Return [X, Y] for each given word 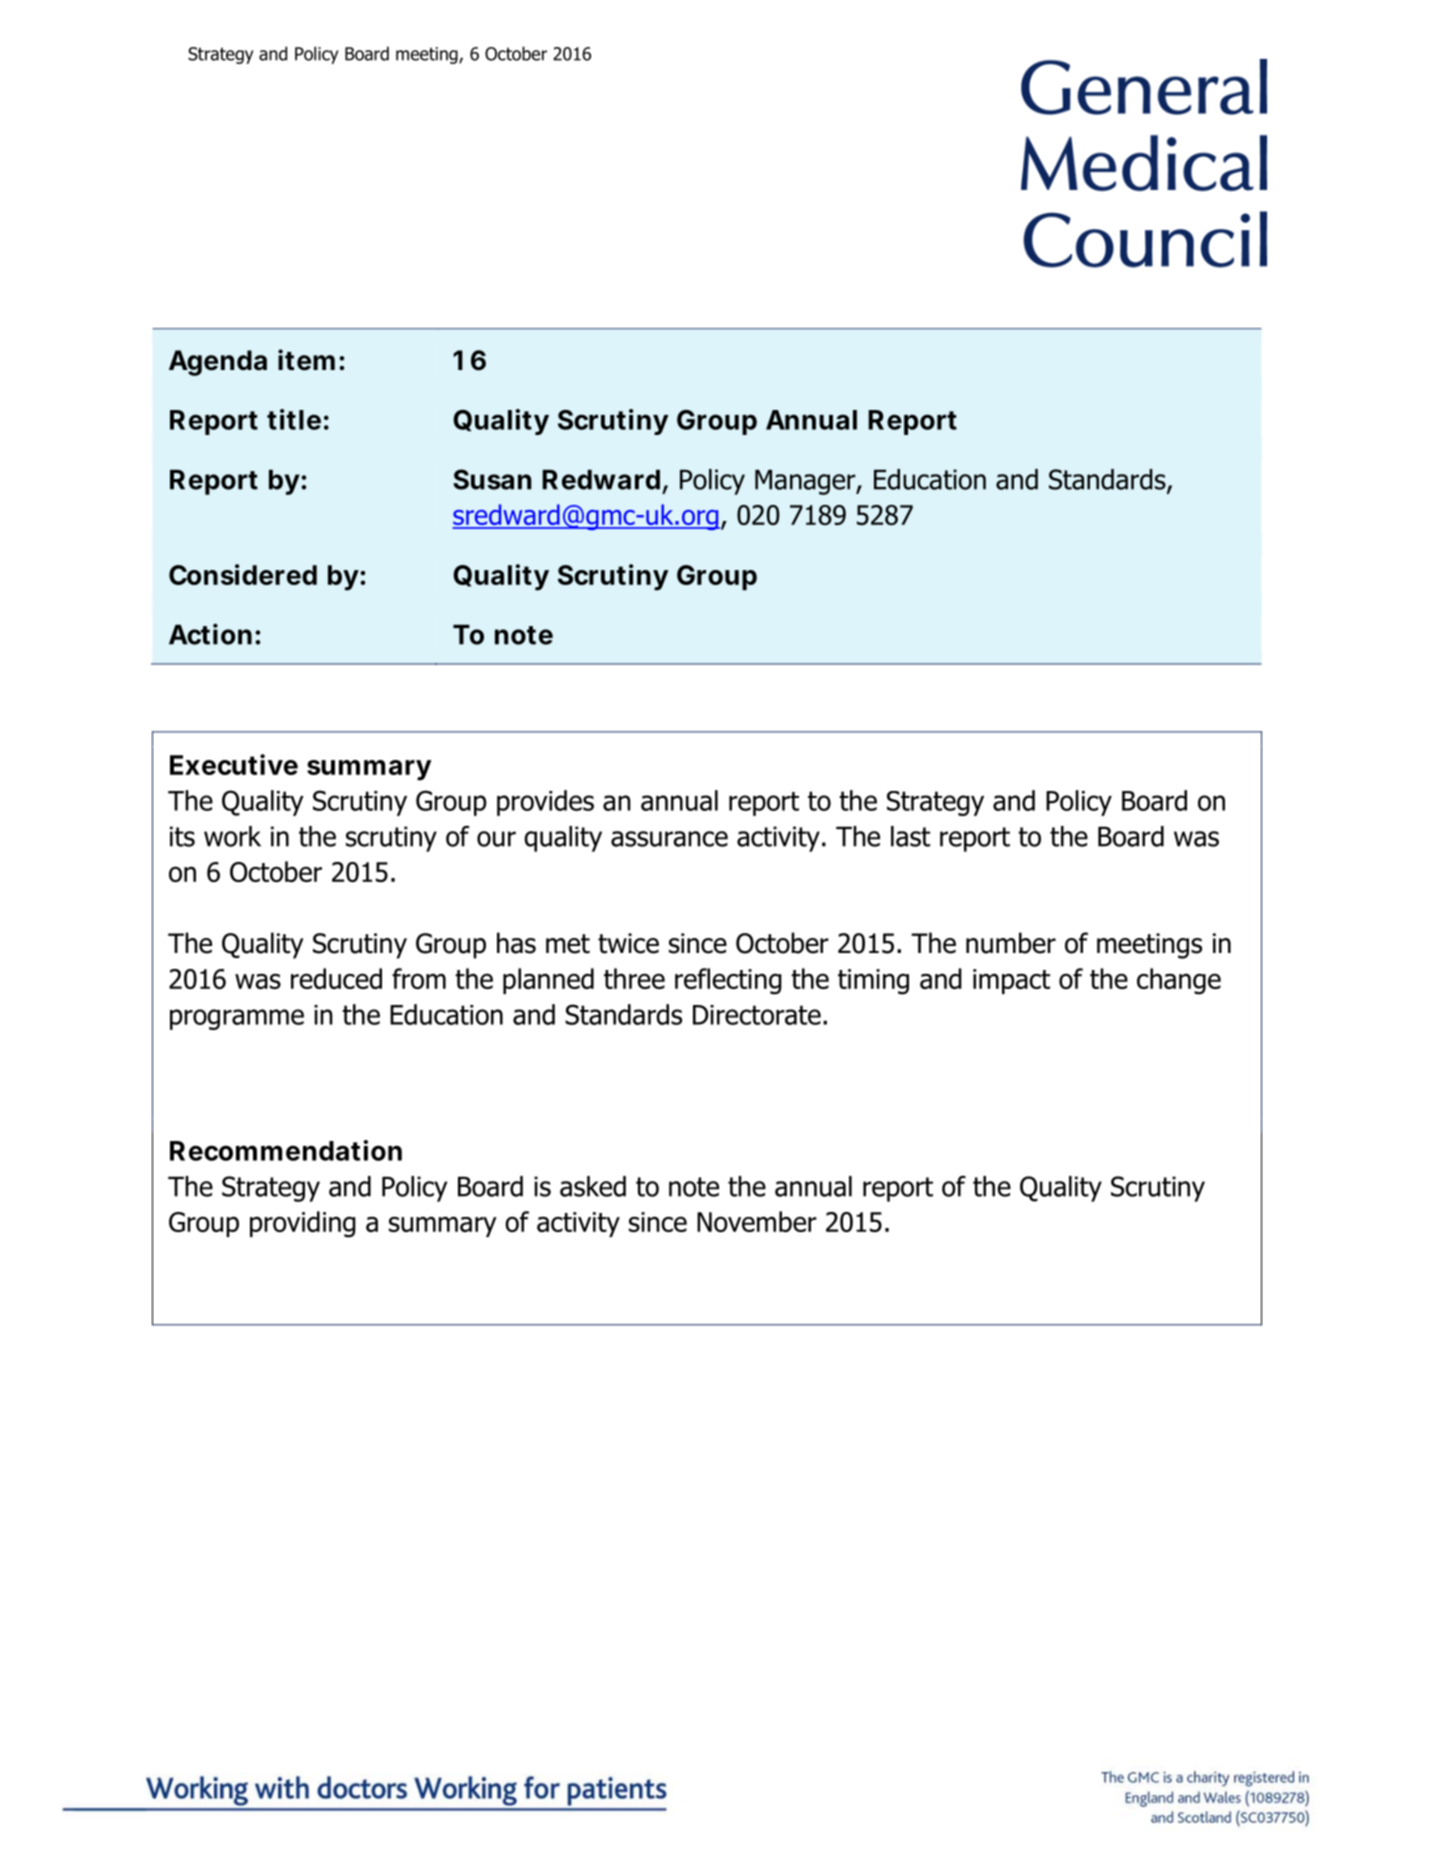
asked [593, 1186]
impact [1011, 981]
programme [237, 1019]
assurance [669, 839]
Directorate [757, 1015]
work [232, 836]
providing [303, 1224]
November [757, 1221]
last [910, 836]
